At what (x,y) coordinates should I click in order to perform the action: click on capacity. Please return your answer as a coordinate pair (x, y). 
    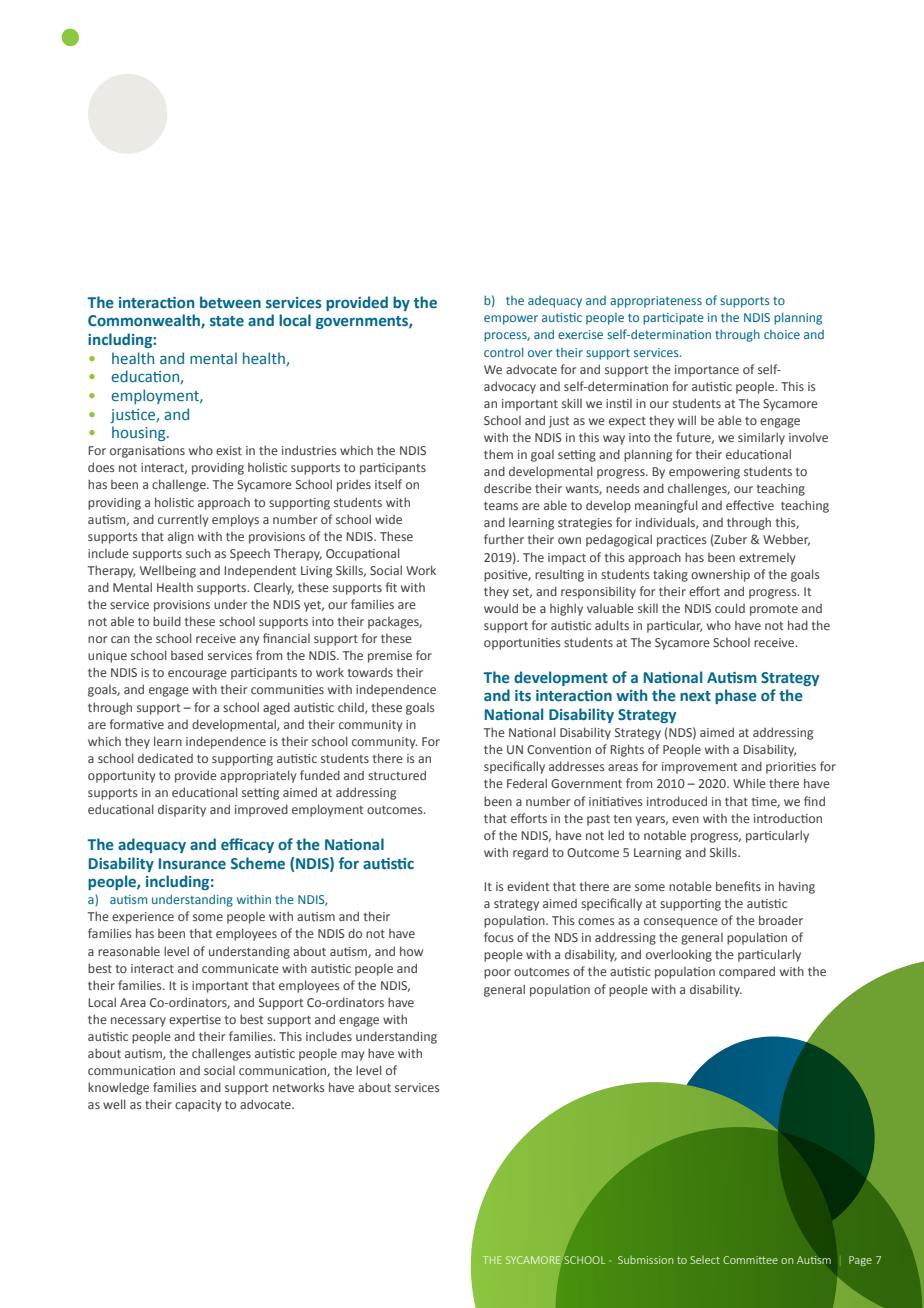
    Looking at the image, I should click on (198, 1106).
